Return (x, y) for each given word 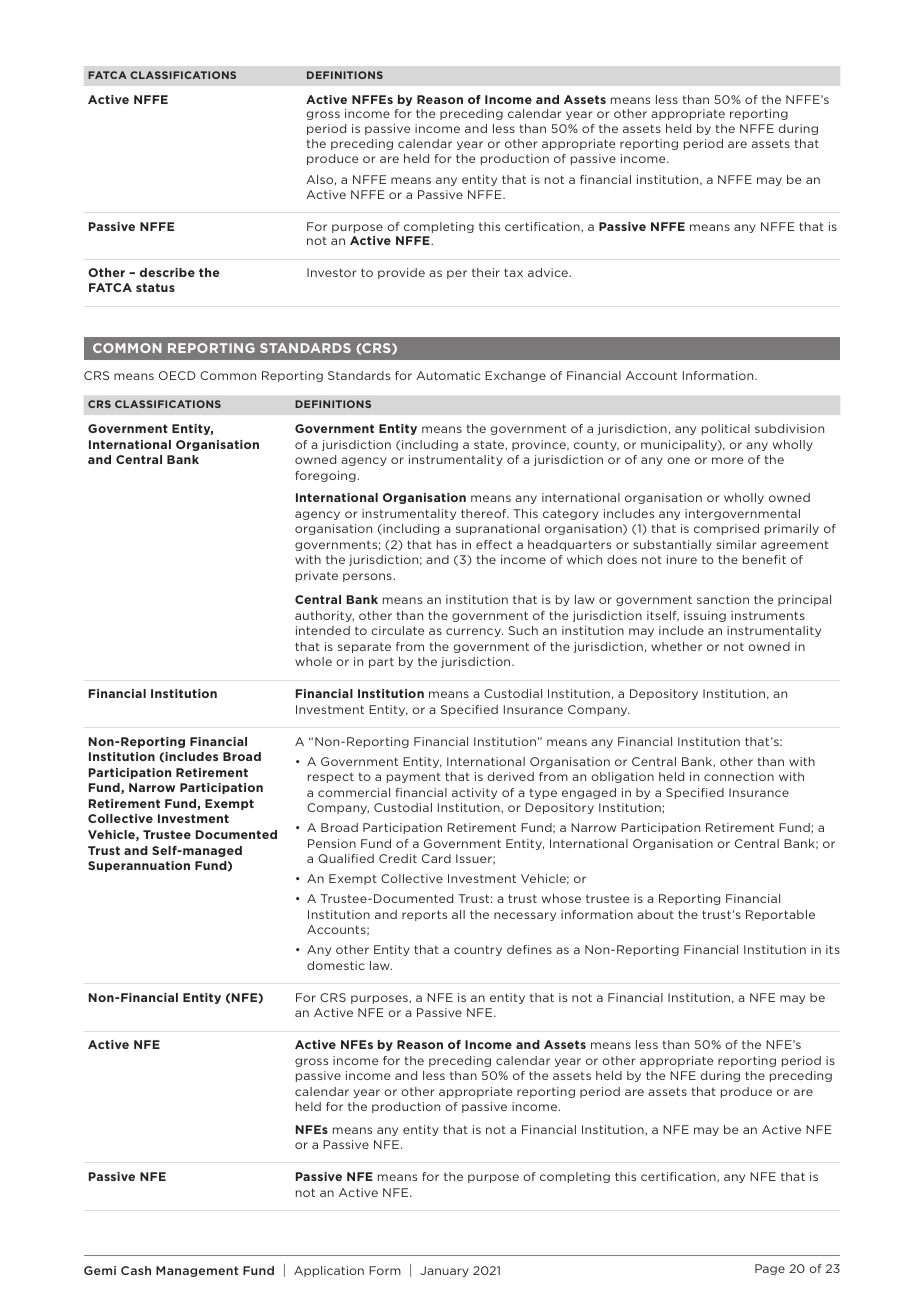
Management (197, 1271)
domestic (336, 965)
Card (436, 858)
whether (676, 646)
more (727, 460)
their (486, 272)
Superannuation (139, 866)
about (655, 914)
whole (313, 661)
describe (167, 272)
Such (523, 630)
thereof (485, 513)
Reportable (780, 915)
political (726, 429)
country (478, 950)
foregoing (326, 476)
